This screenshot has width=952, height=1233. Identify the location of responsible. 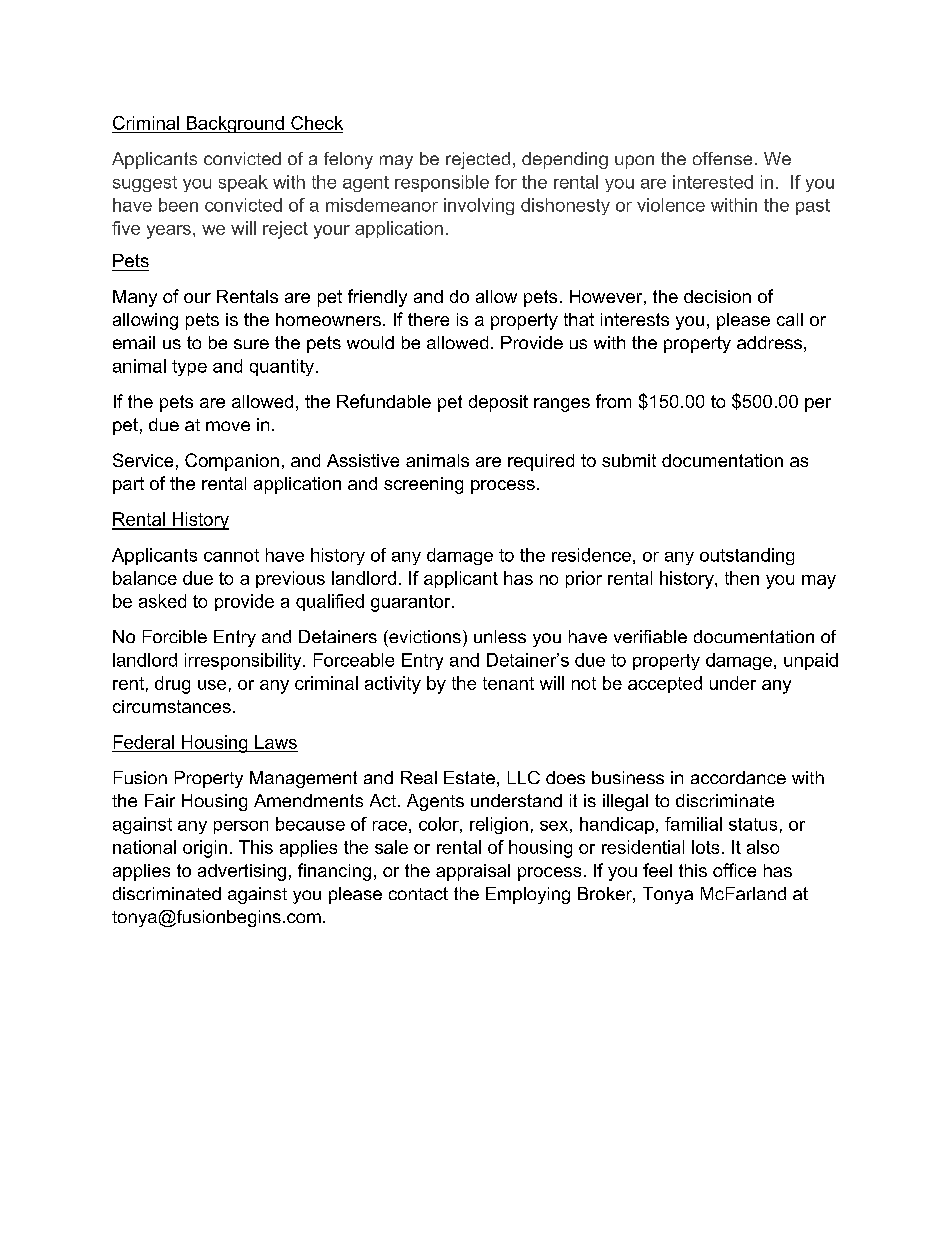
(442, 183).
